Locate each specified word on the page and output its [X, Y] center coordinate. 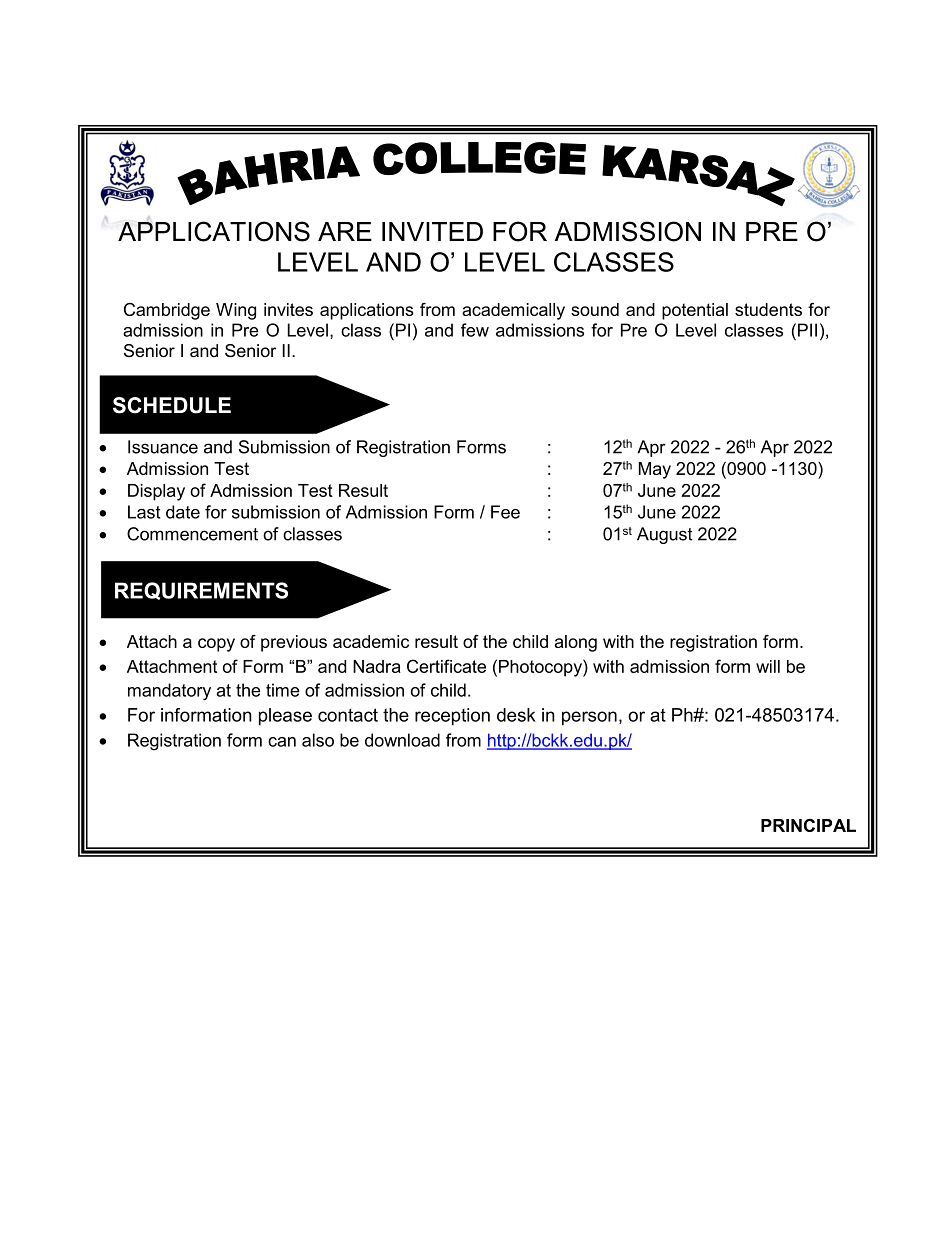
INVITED [432, 231]
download [402, 740]
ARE [345, 231]
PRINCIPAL [808, 825]
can [282, 742]
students [768, 309]
